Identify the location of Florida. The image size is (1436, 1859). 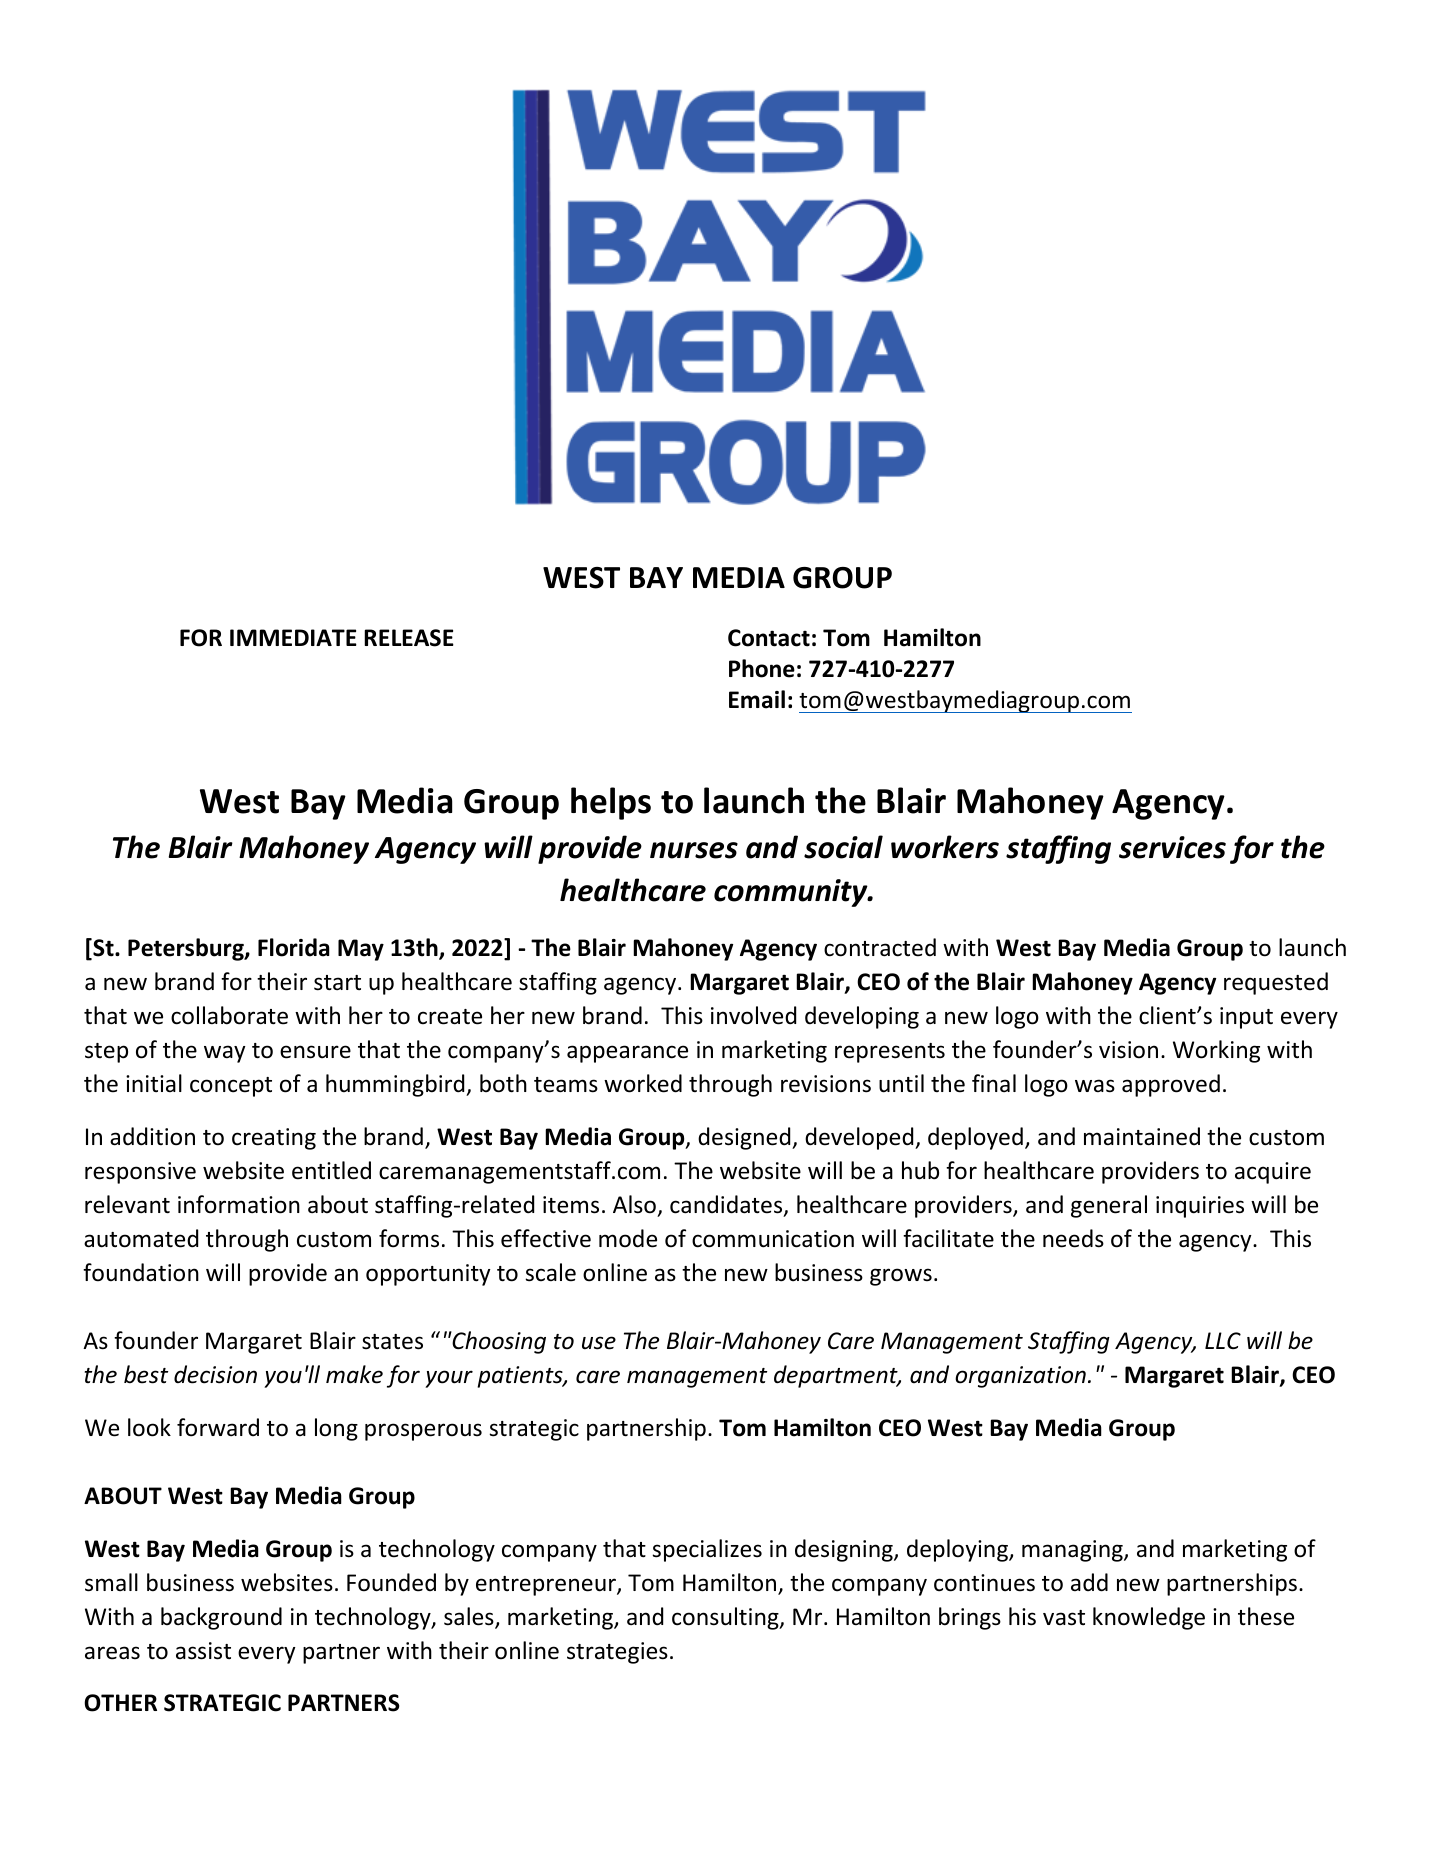
(294, 947).
